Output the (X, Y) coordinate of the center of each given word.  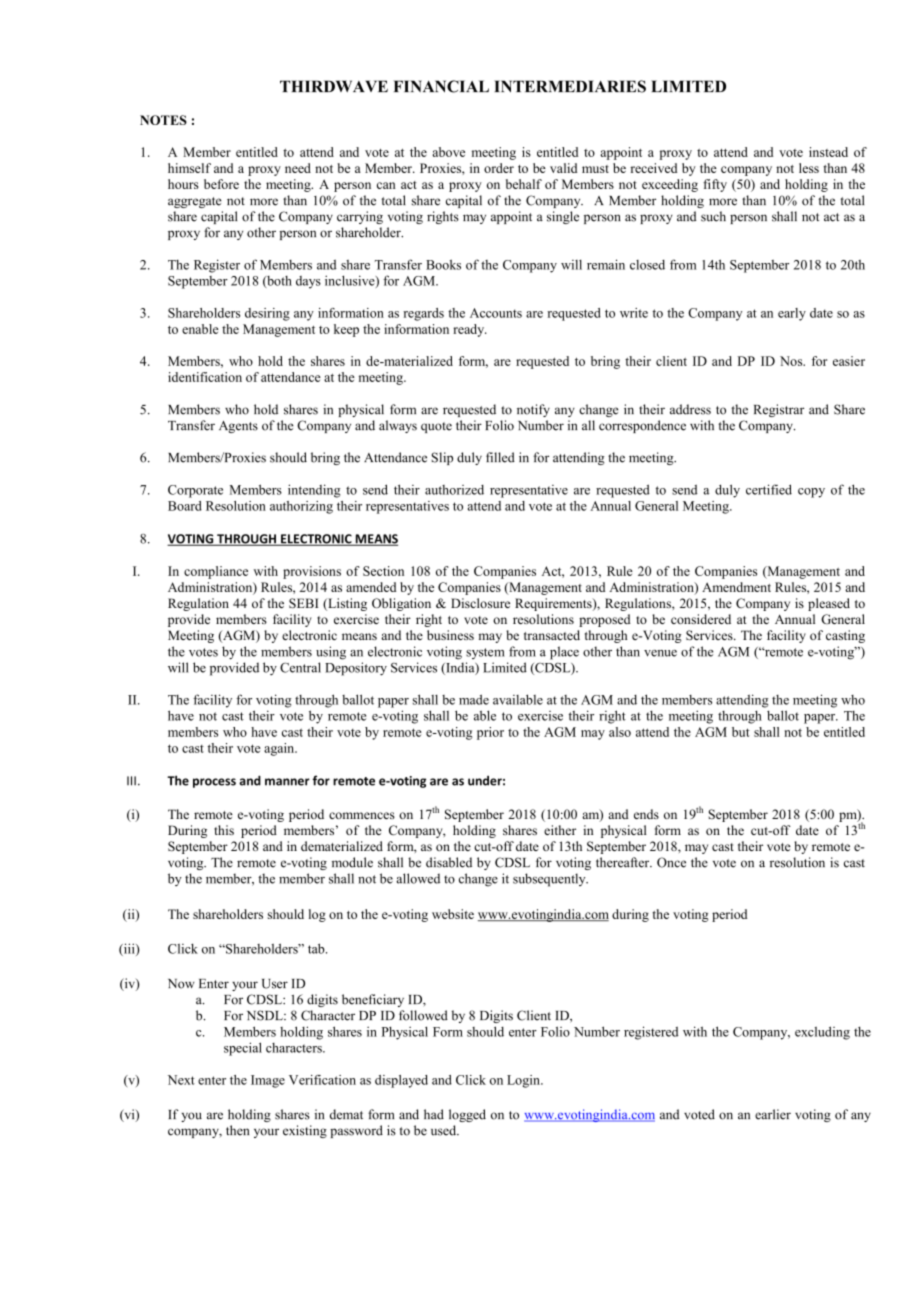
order (499, 168)
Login (524, 1081)
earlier (773, 1114)
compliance (216, 572)
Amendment (736, 587)
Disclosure (480, 603)
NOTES (163, 120)
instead (828, 152)
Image (268, 1081)
